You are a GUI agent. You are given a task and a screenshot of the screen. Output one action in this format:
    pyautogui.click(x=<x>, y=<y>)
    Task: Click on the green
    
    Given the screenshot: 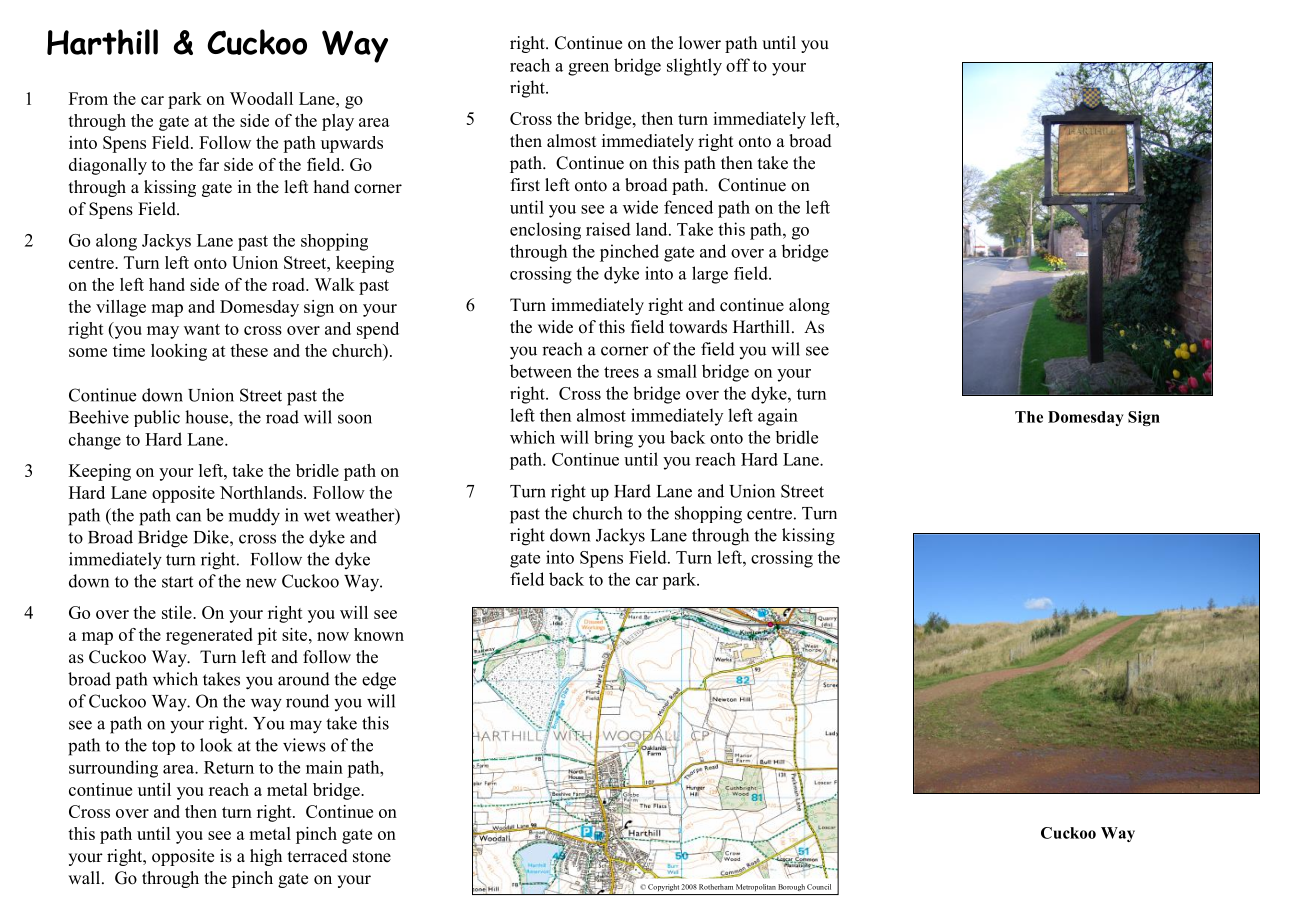 What is the action you would take?
    pyautogui.click(x=588, y=69)
